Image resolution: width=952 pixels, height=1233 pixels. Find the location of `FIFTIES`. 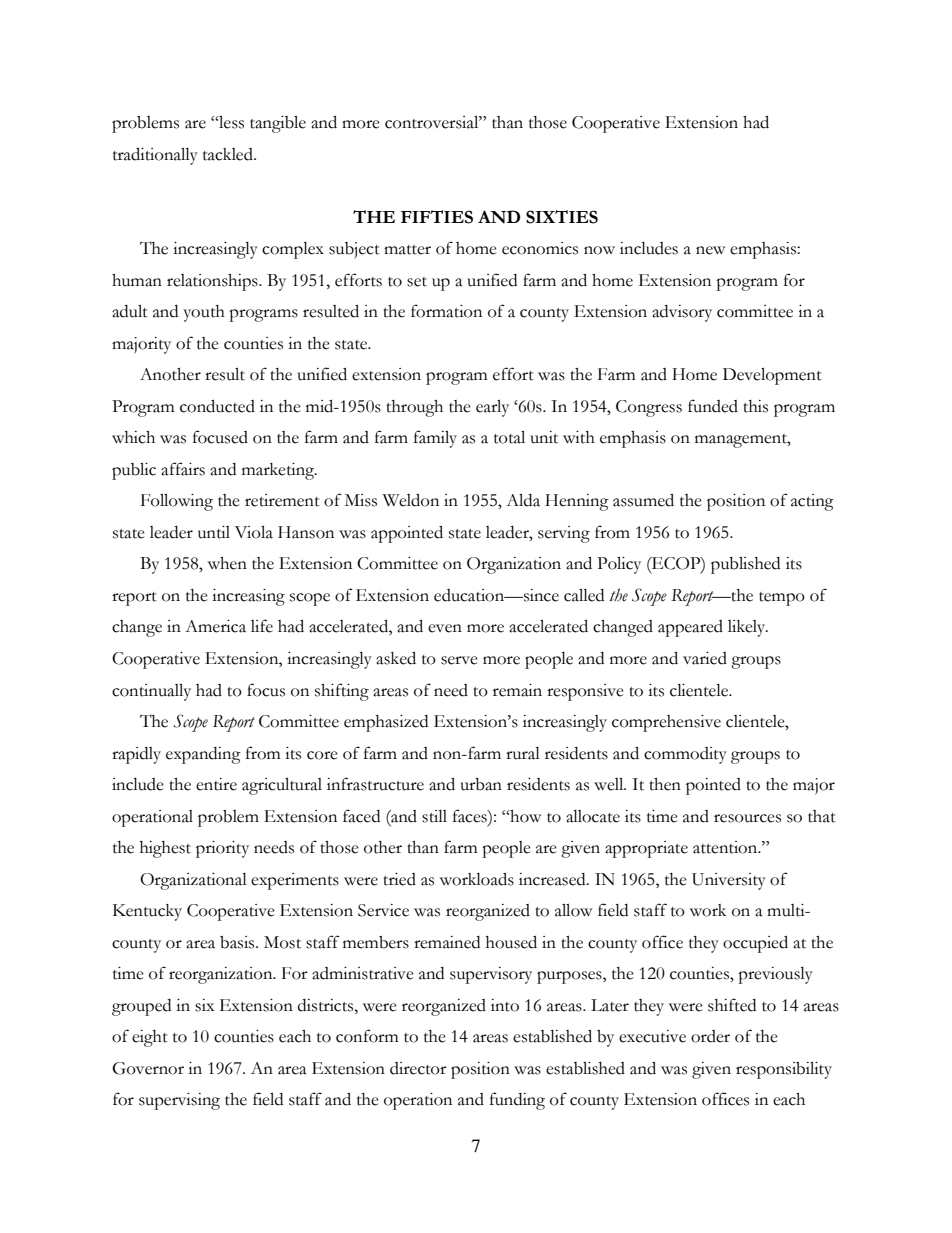

FIFTIES is located at coordinates (437, 217).
